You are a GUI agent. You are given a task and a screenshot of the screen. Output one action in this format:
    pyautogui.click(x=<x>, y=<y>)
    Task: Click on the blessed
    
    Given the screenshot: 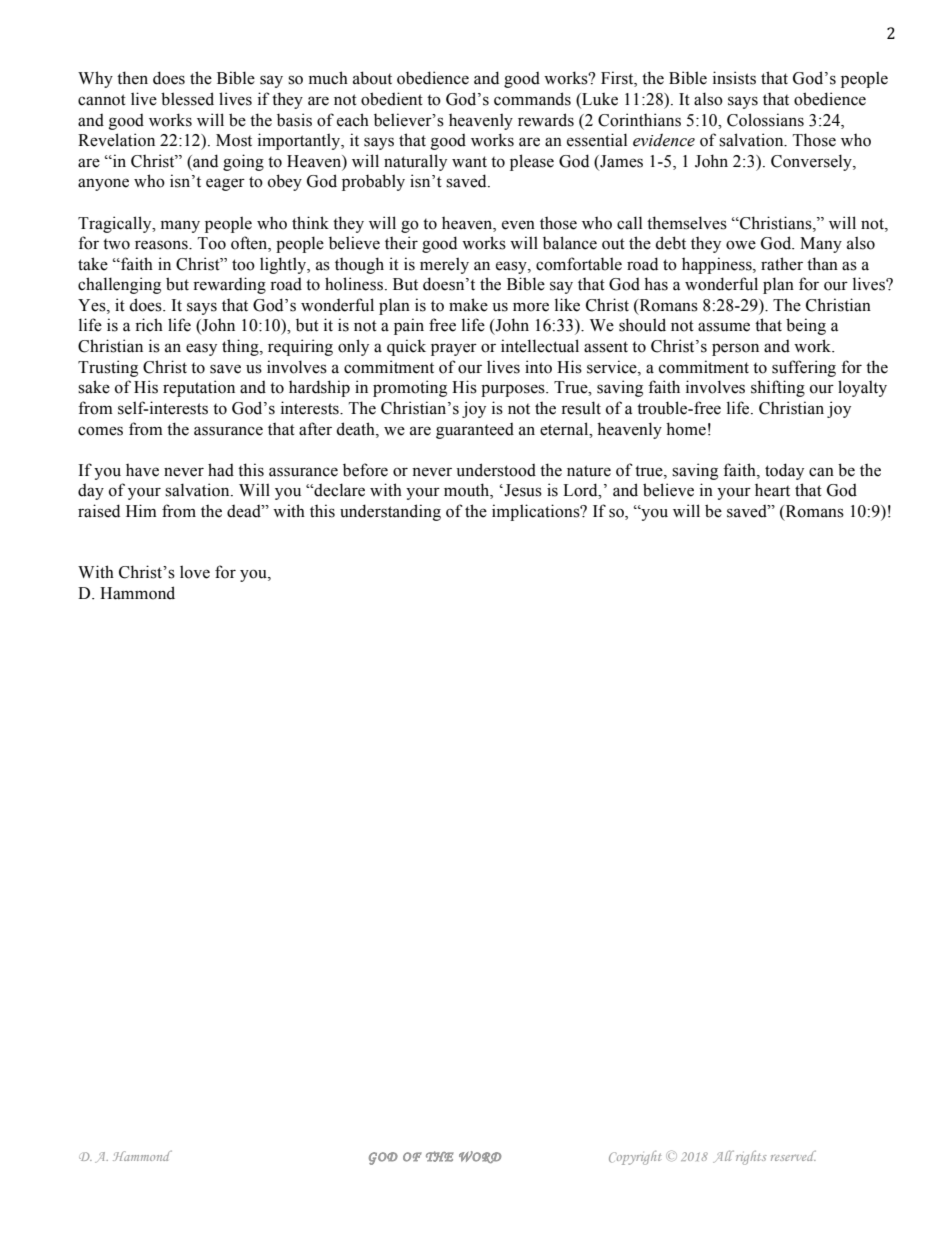 What is the action you would take?
    pyautogui.click(x=187, y=99)
